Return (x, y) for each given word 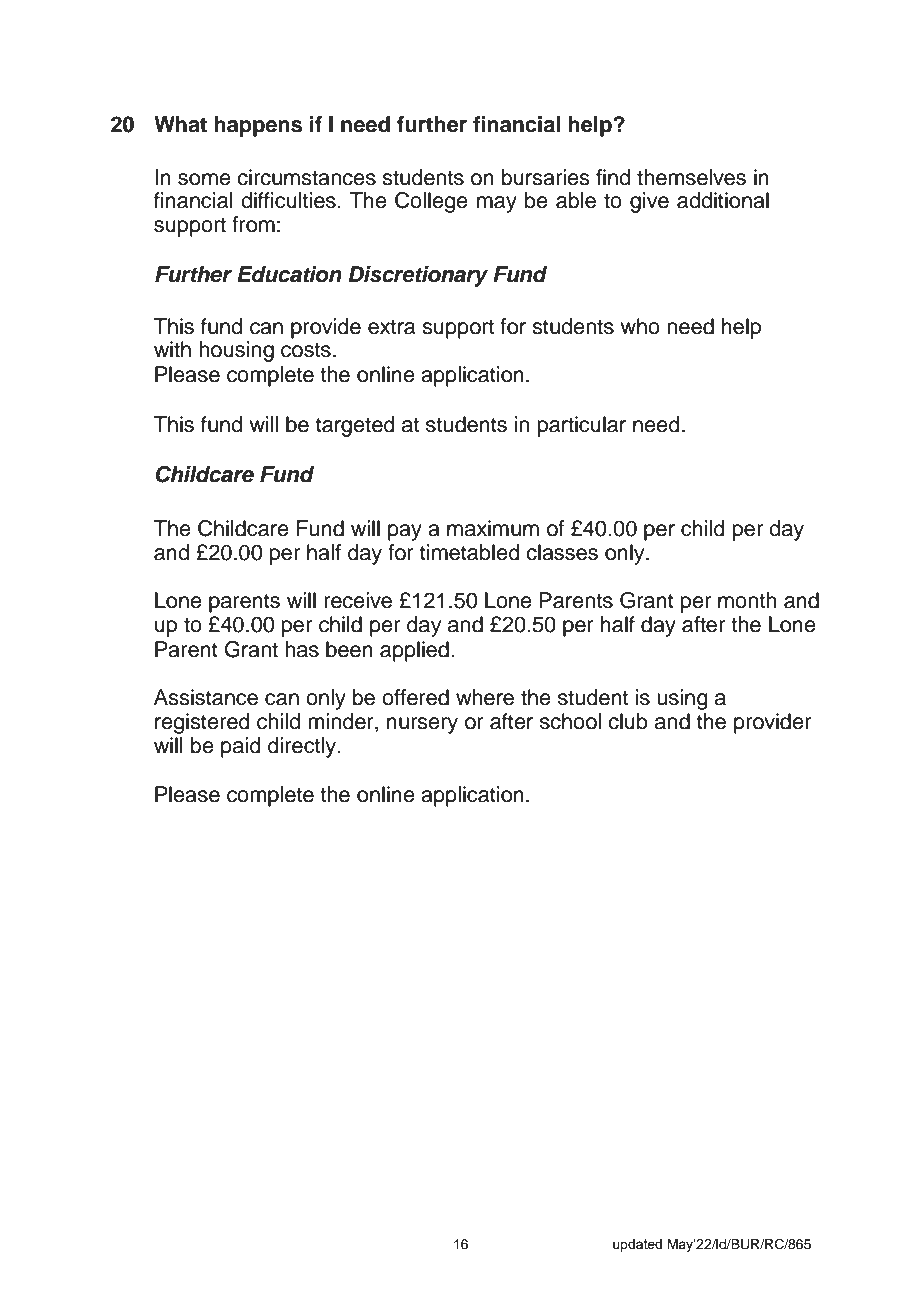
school (570, 721)
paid (241, 747)
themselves (691, 177)
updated (637, 1245)
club (628, 721)
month (747, 600)
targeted (355, 426)
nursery (422, 725)
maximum (493, 528)
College (431, 202)
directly (303, 747)
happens (258, 126)
